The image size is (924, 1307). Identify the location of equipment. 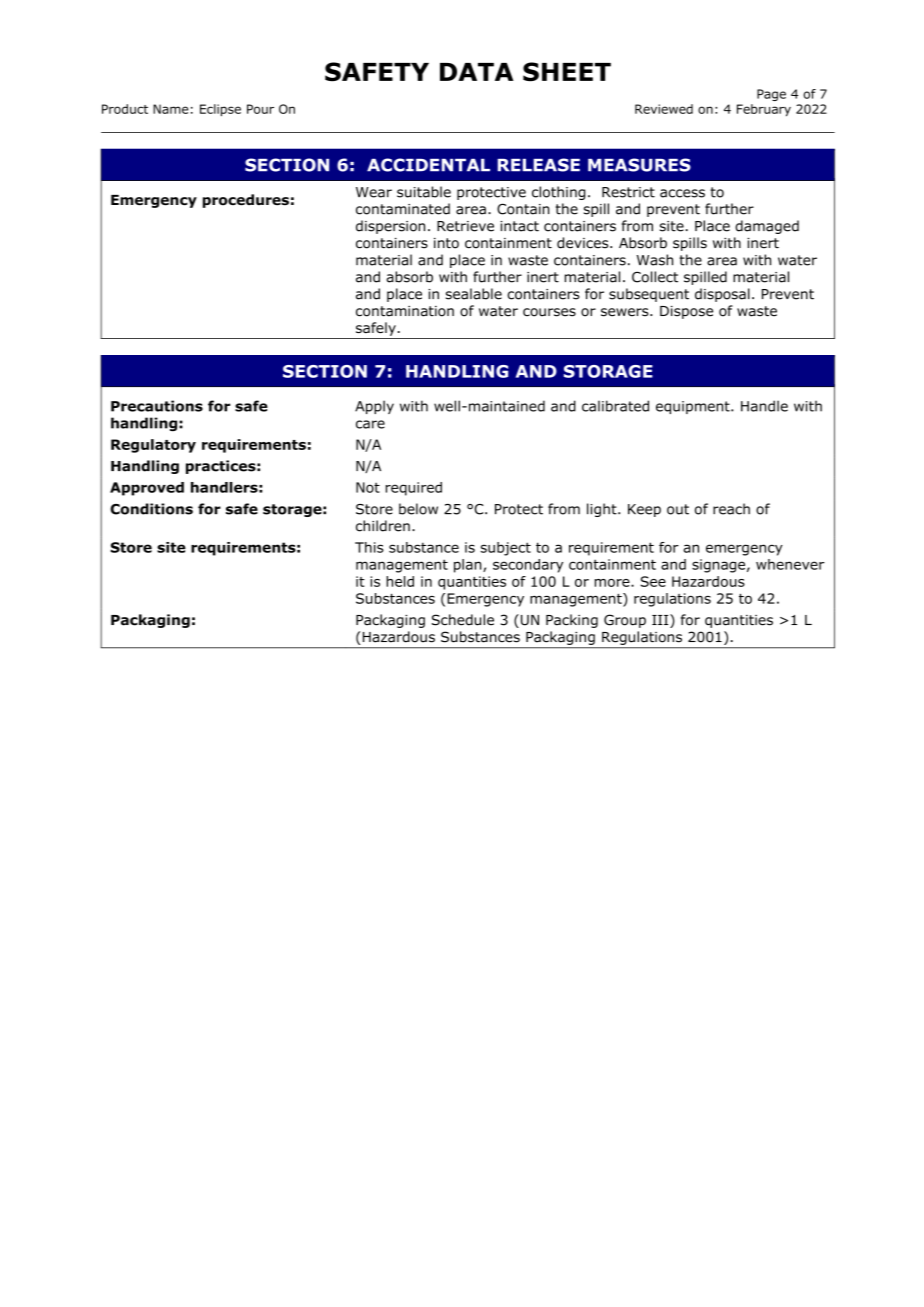
(694, 407).
